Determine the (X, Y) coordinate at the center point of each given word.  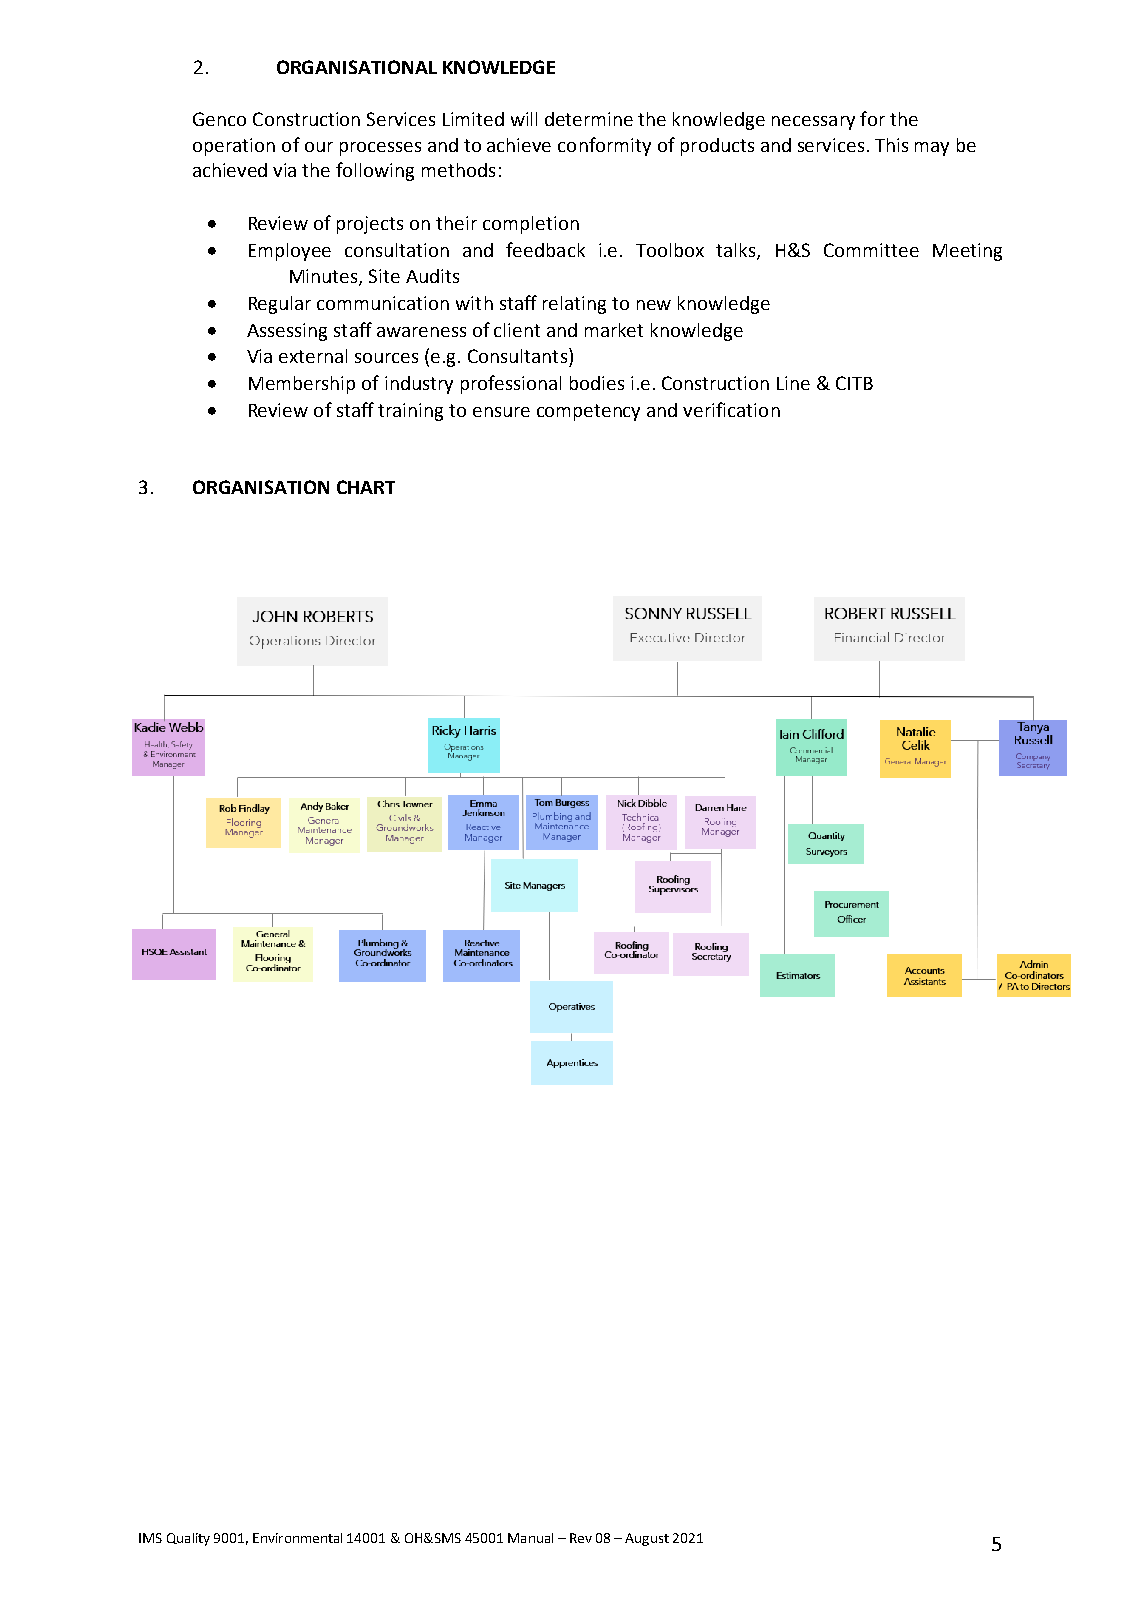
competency (588, 412)
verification (731, 409)
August (647, 1539)
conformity (604, 146)
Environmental (297, 1538)
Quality (188, 1539)
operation (234, 147)
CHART (366, 487)
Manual (530, 1538)
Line (793, 383)
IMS (150, 1538)
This (891, 145)
